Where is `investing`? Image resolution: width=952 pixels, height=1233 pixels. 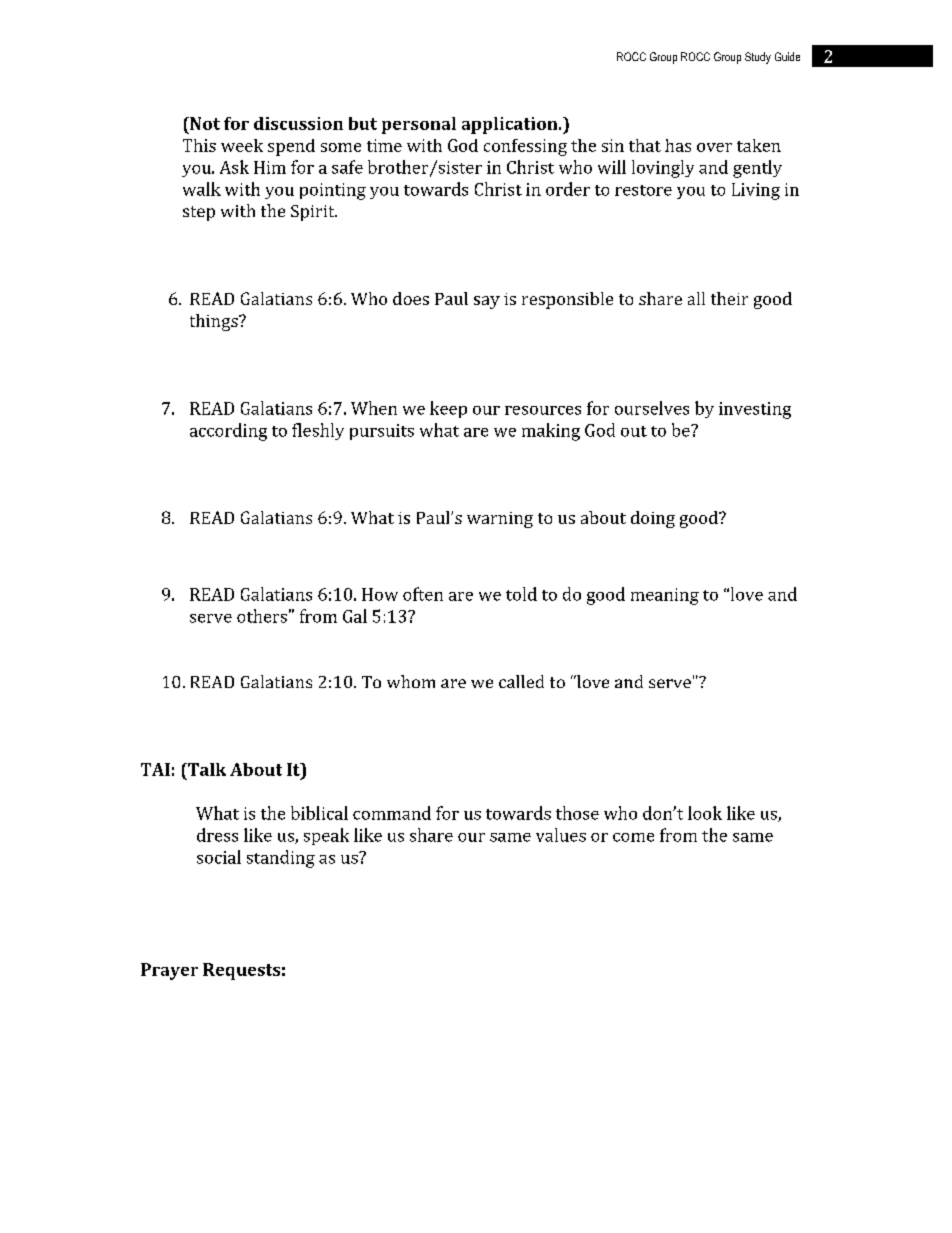 investing is located at coordinates (755, 410).
